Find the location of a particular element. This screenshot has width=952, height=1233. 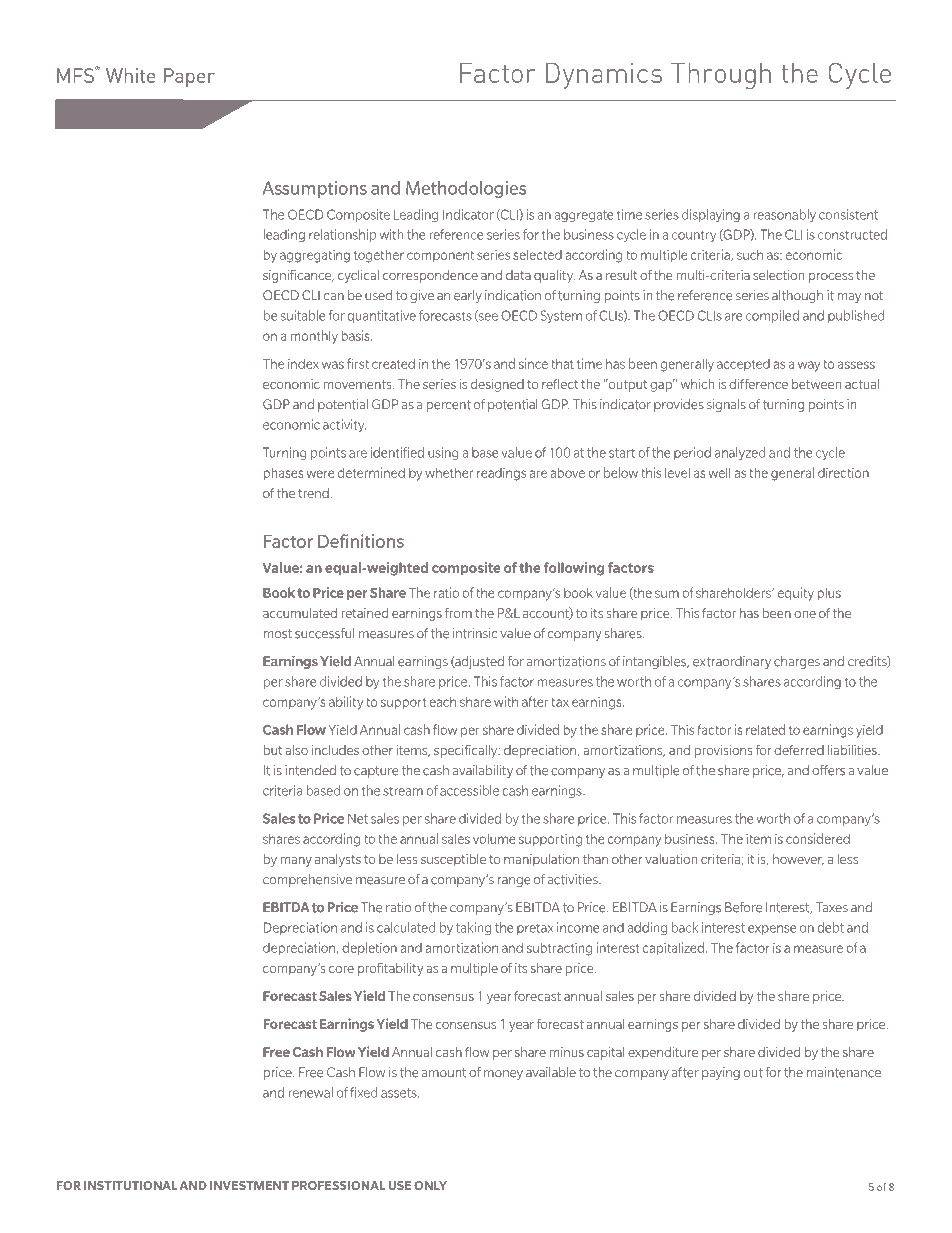

maintenance is located at coordinates (843, 1072).
